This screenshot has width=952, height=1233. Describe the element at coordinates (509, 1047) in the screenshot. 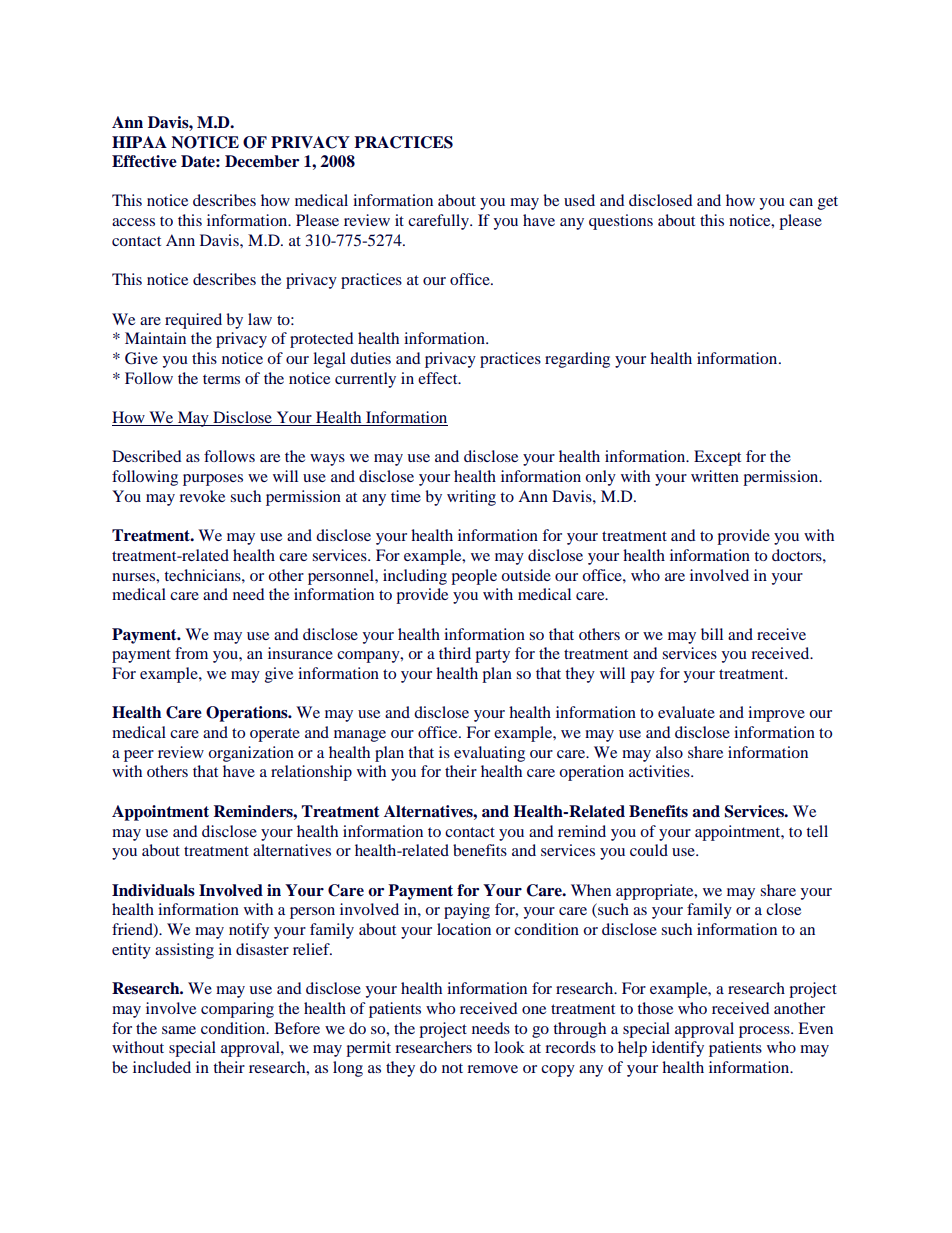

I see `look` at that location.
